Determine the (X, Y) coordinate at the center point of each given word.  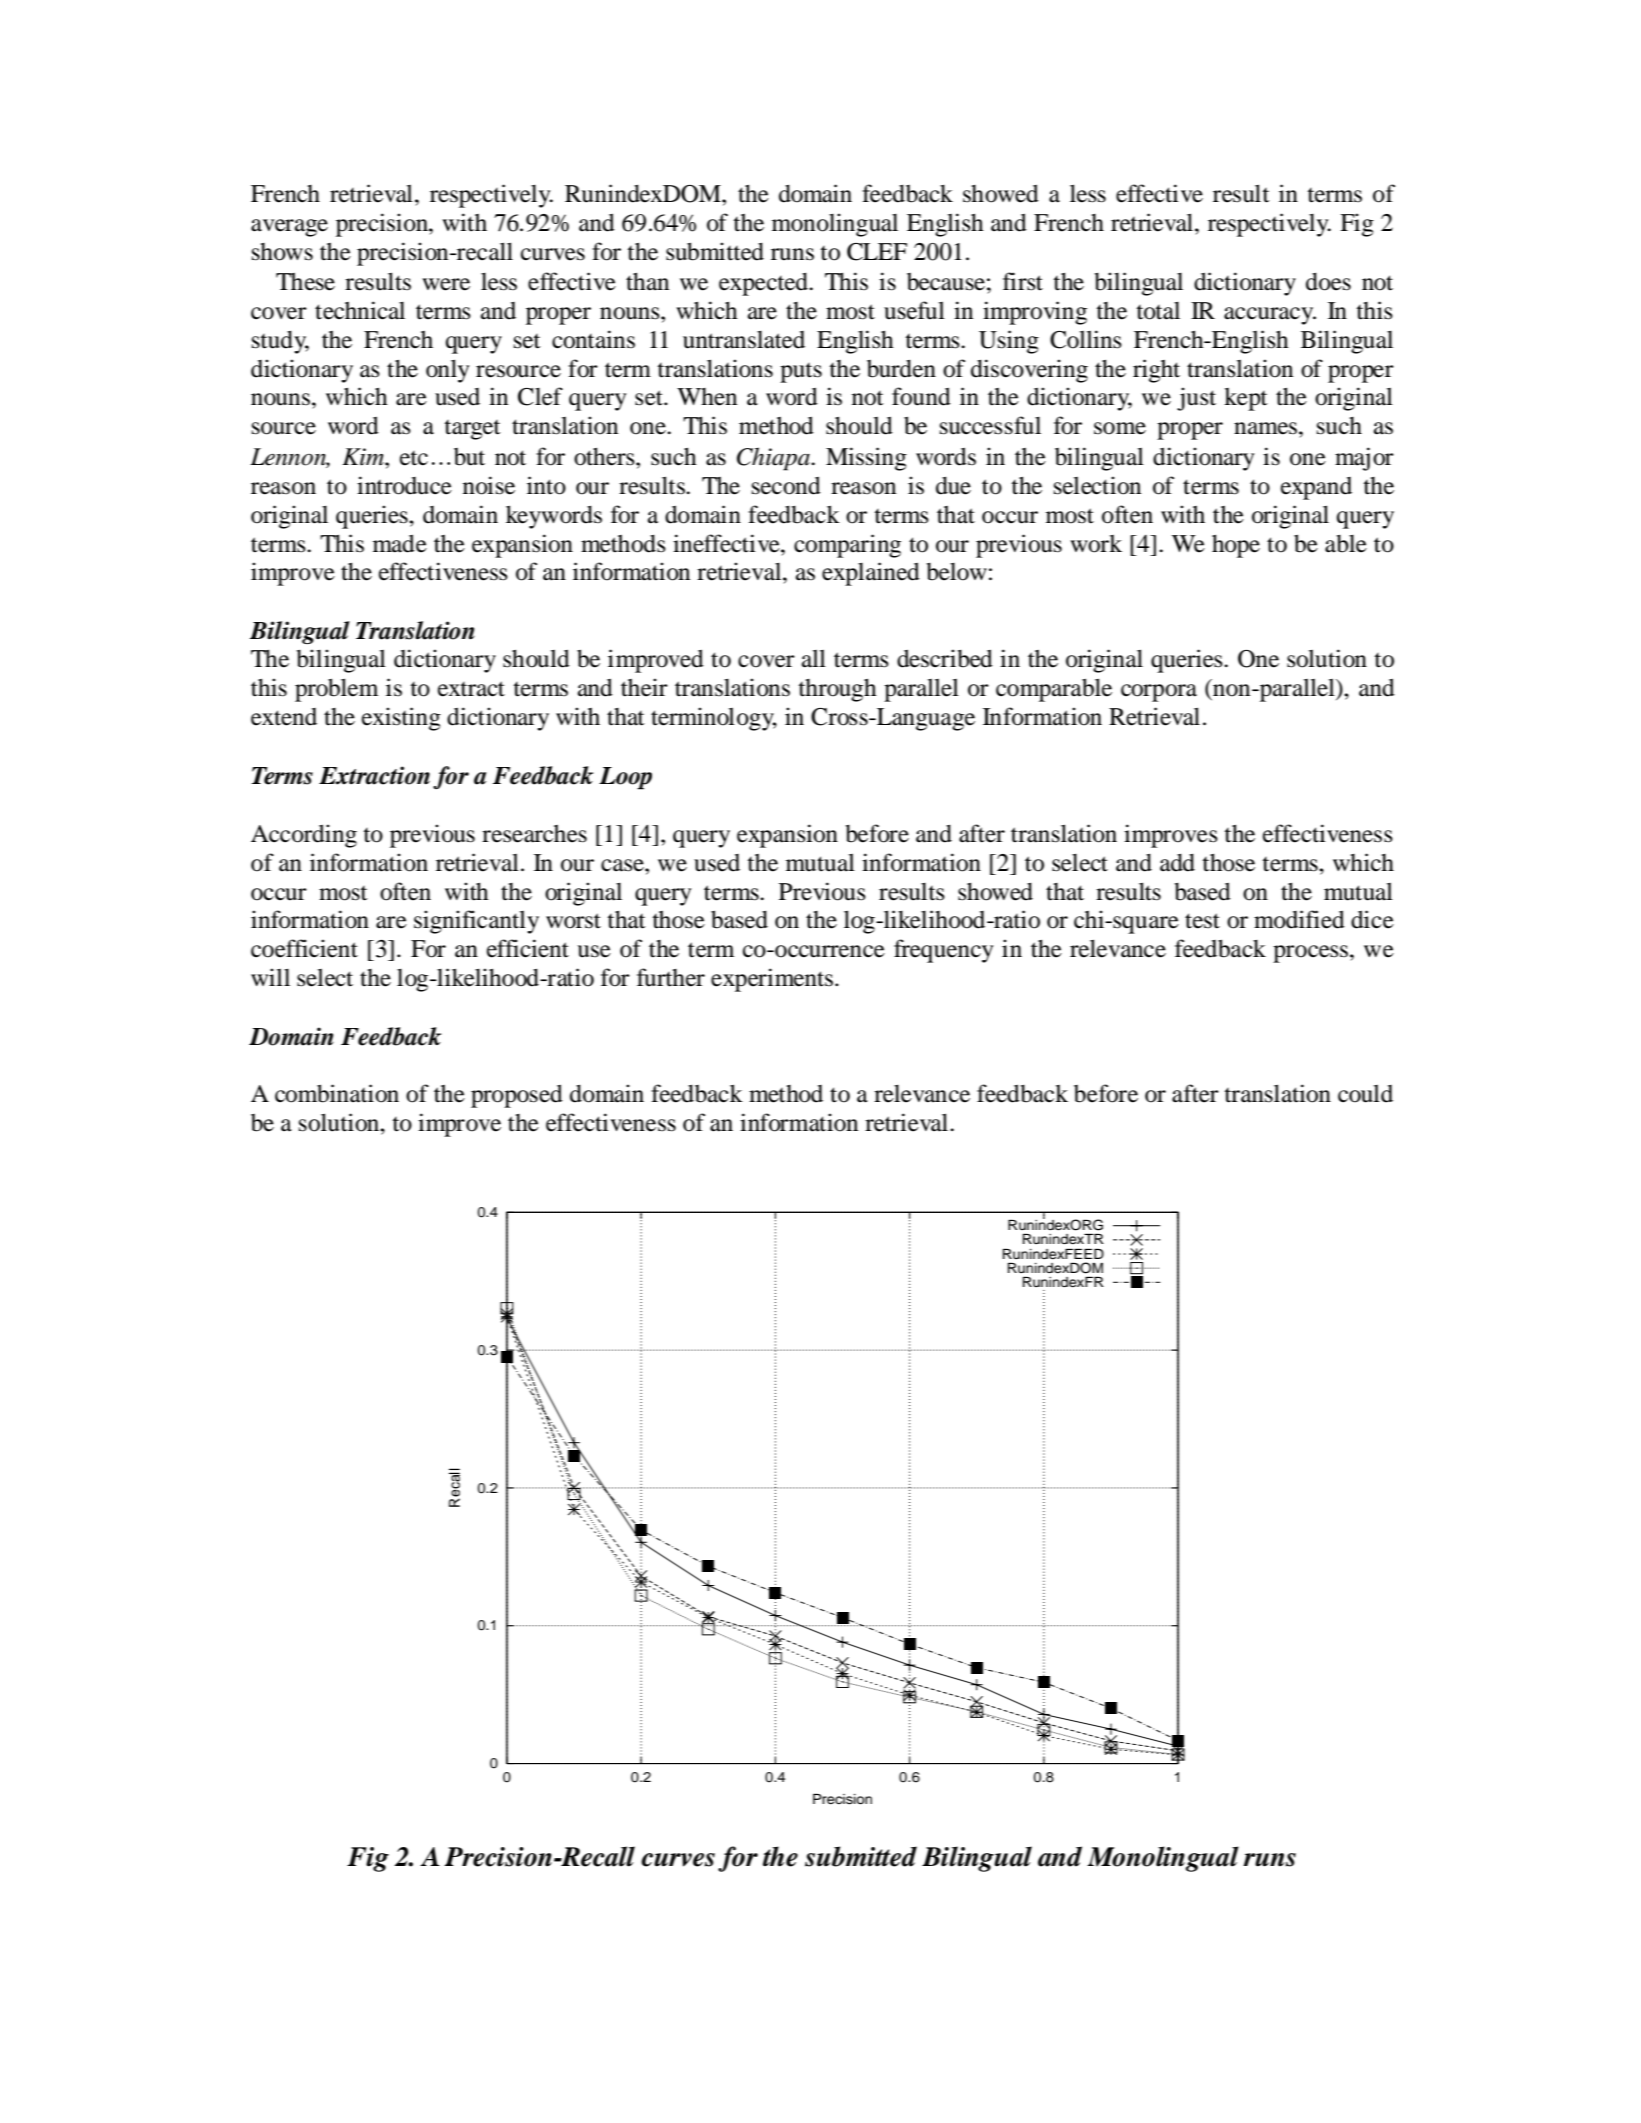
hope (1236, 546)
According (304, 836)
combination (337, 1093)
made (400, 543)
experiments (773, 980)
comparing (847, 546)
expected (764, 284)
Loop (625, 778)
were (446, 284)
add (1177, 863)
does (1328, 282)
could (1365, 1094)
